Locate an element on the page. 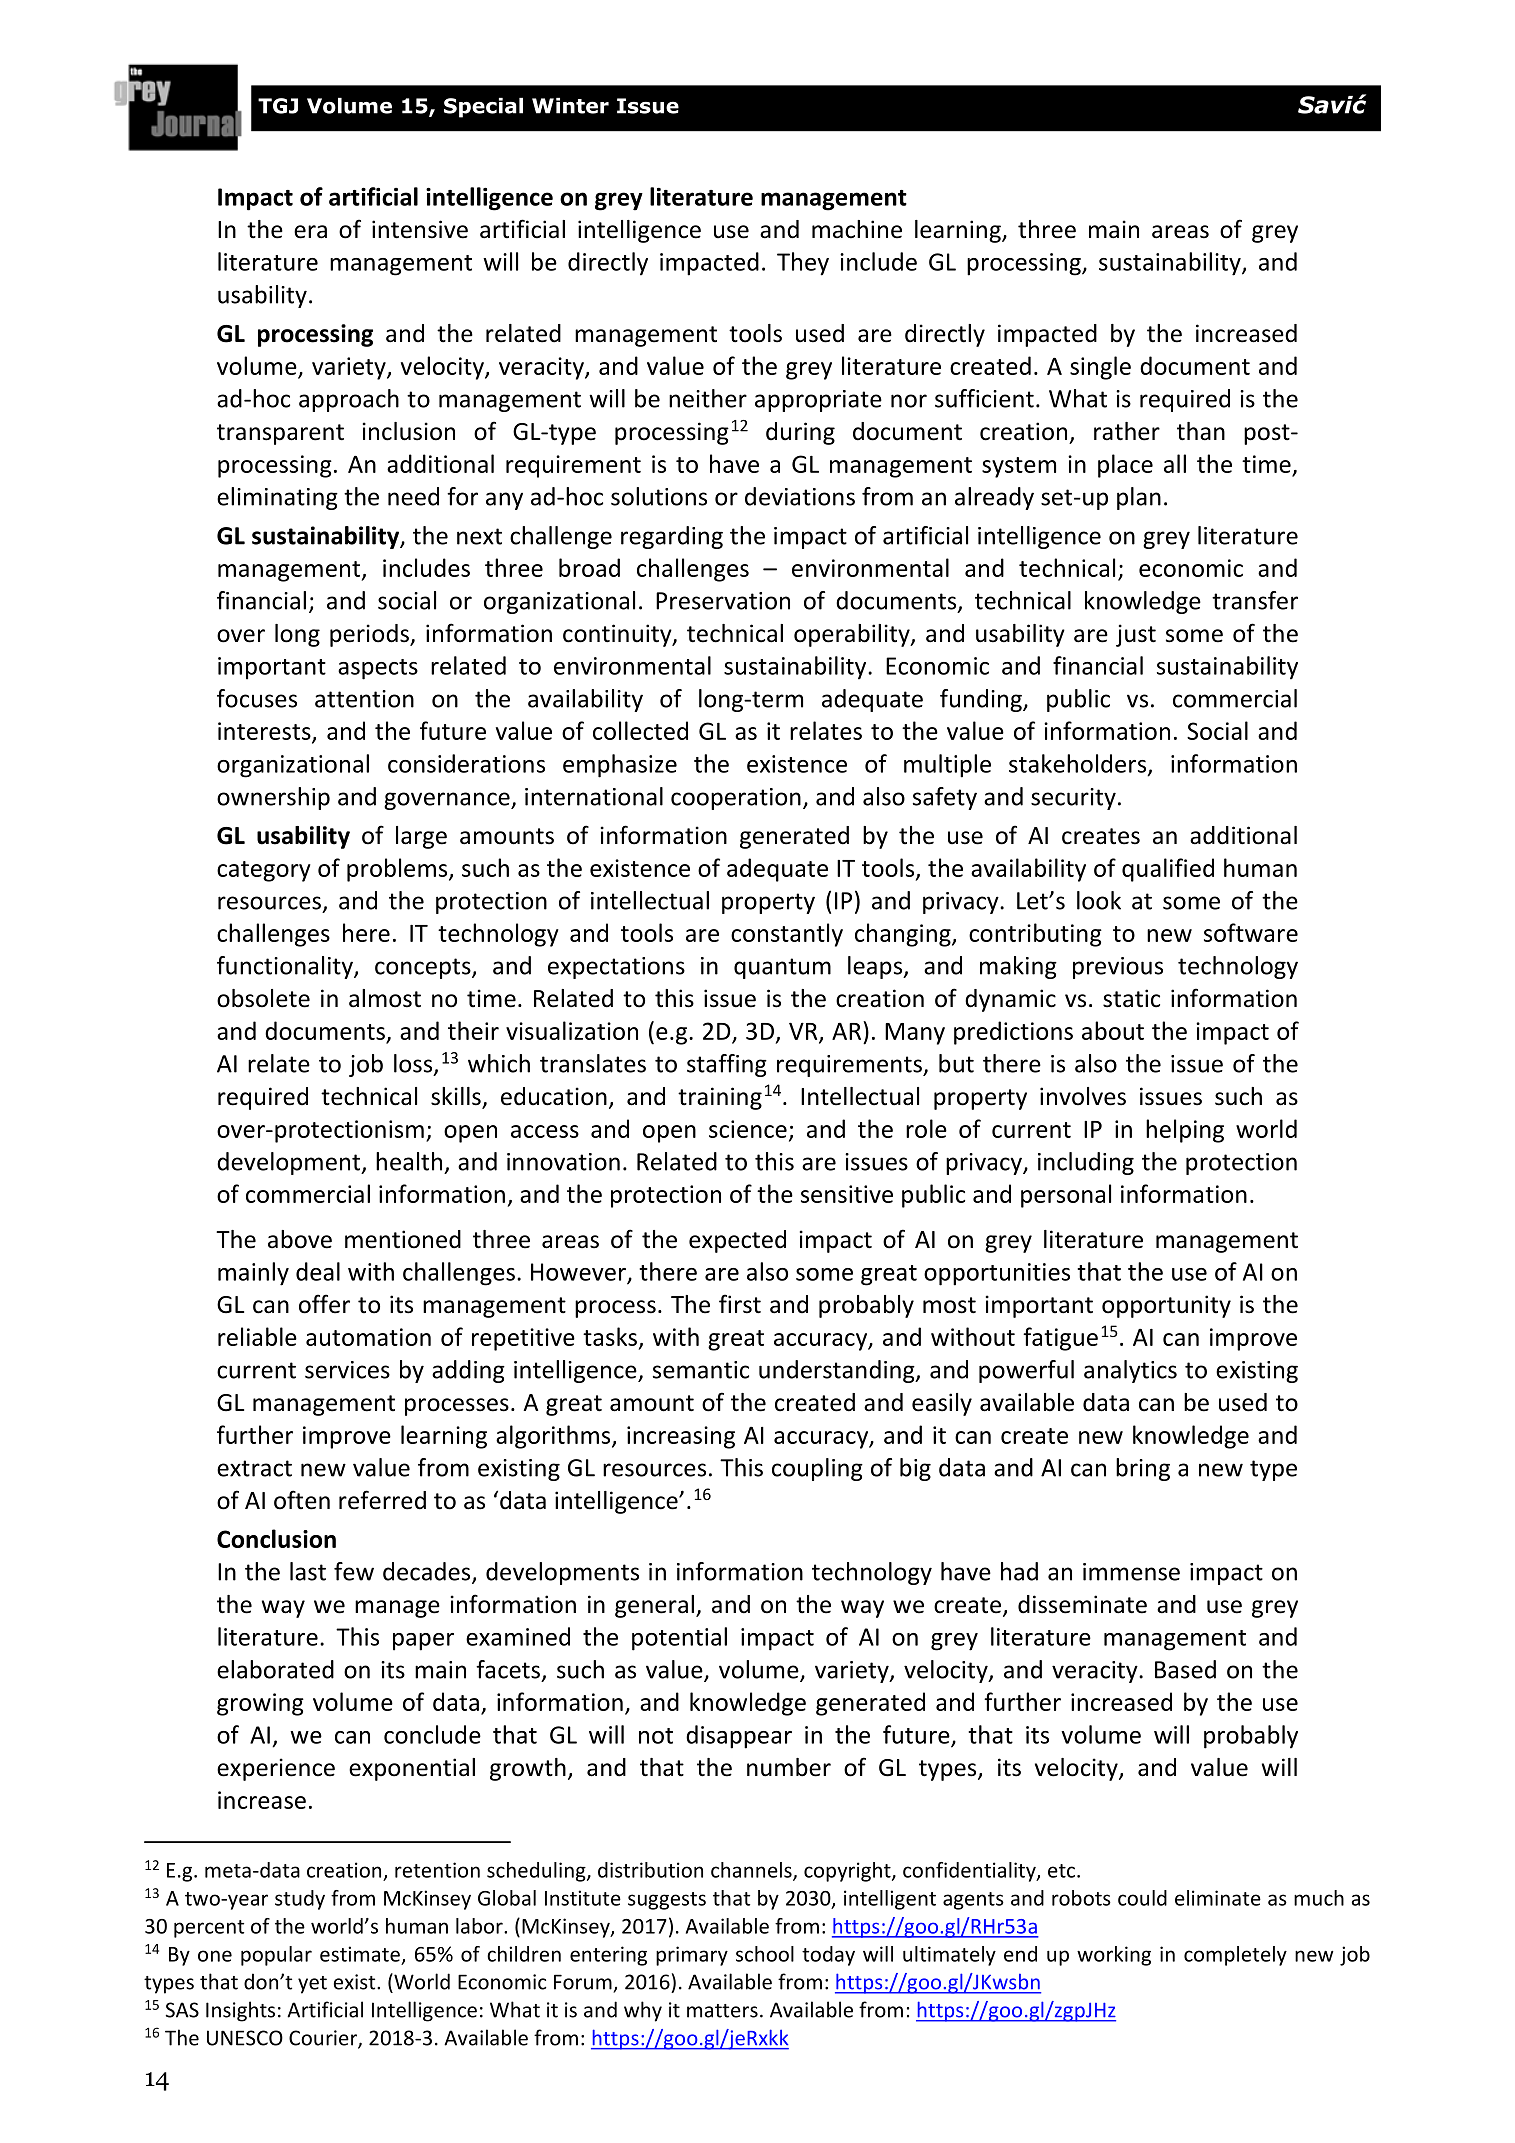  staffing is located at coordinates (727, 1065).
